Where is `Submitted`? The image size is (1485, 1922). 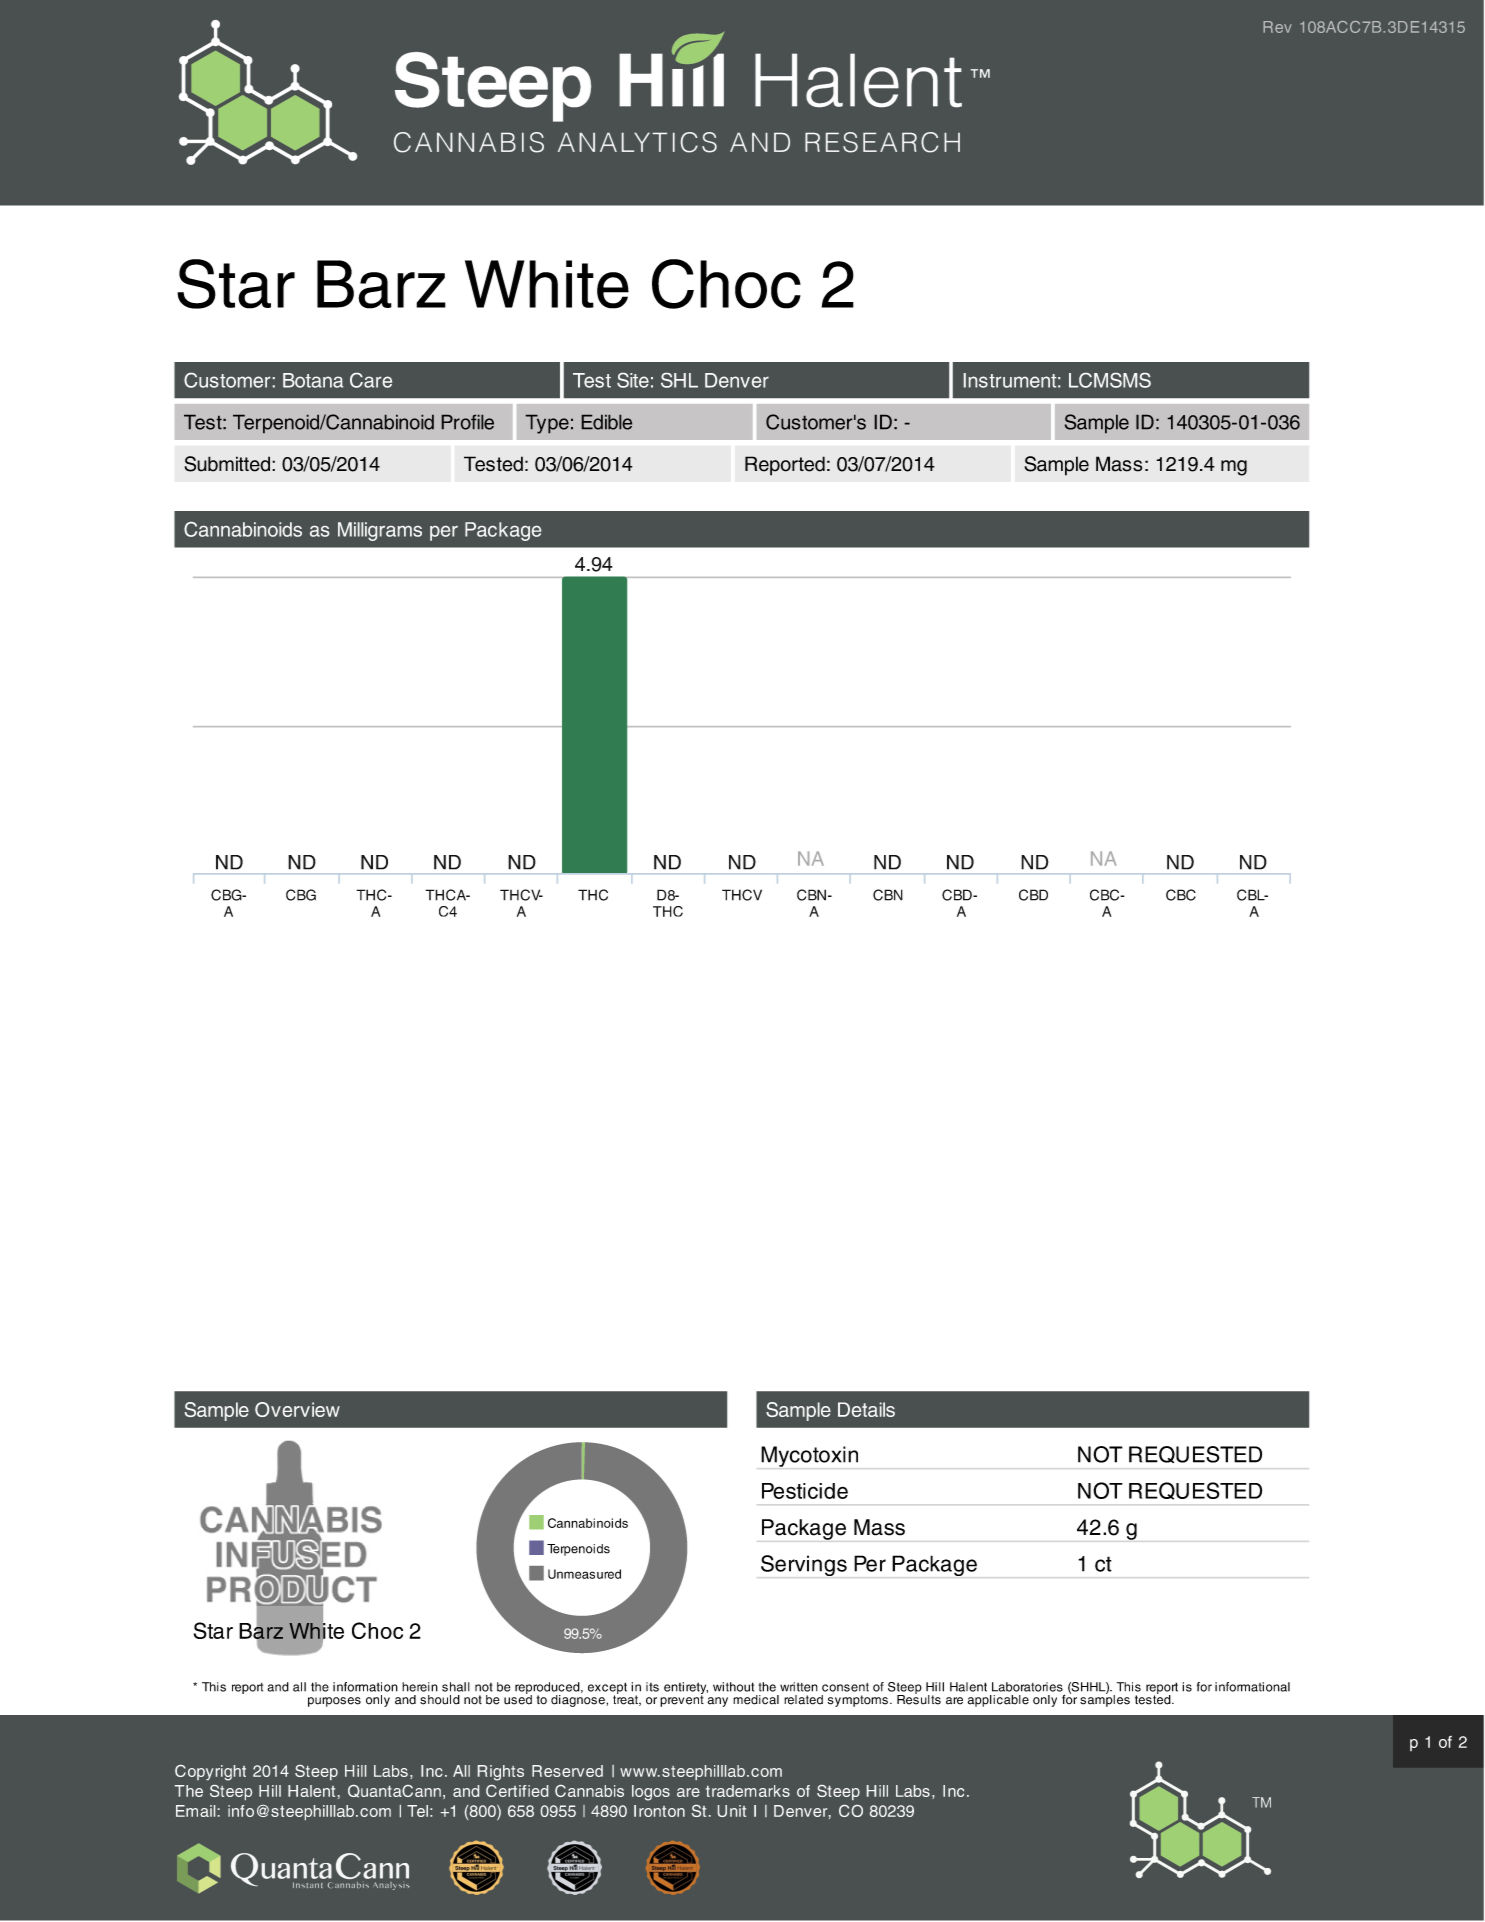
Submitted is located at coordinates (228, 464).
